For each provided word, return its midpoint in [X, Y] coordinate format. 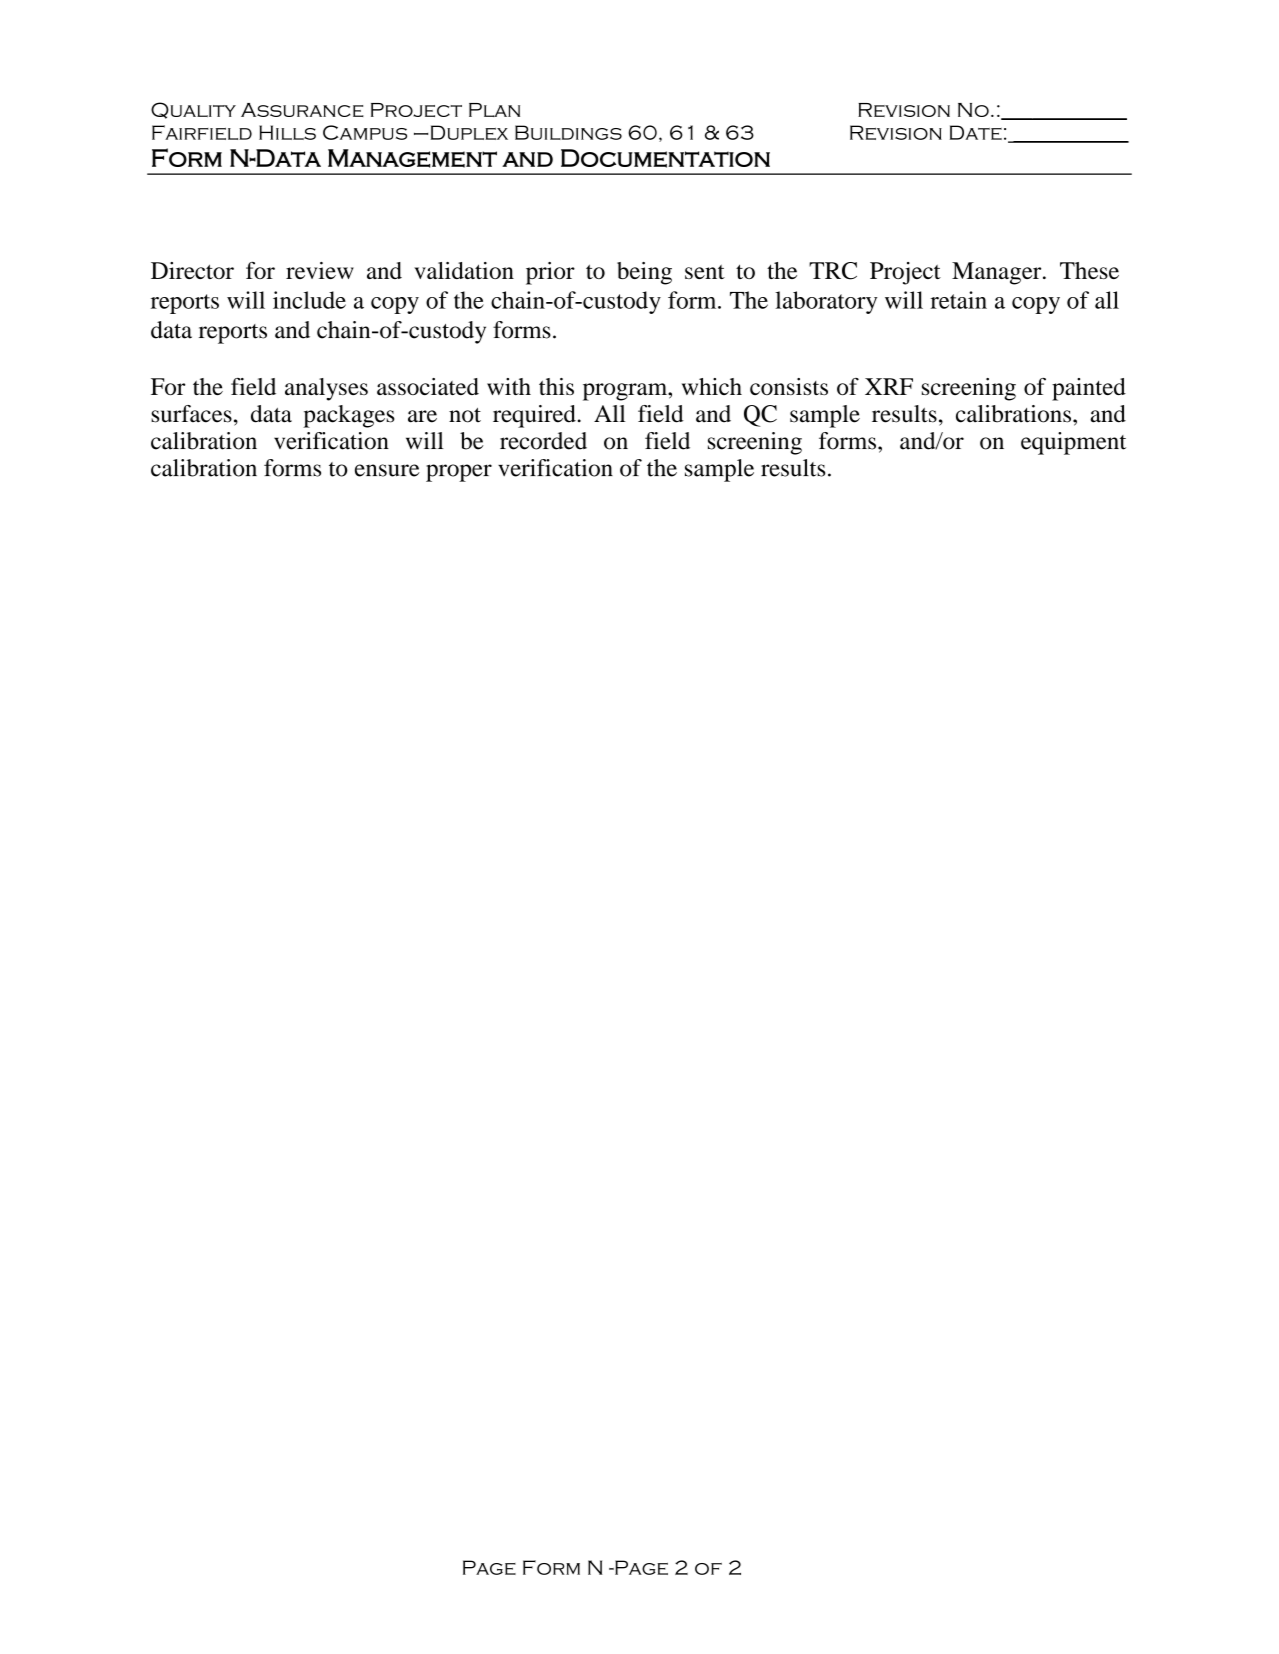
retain [958, 300]
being [644, 273]
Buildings [568, 132]
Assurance [302, 110]
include [309, 300]
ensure [387, 470]
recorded [543, 441]
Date [976, 132]
